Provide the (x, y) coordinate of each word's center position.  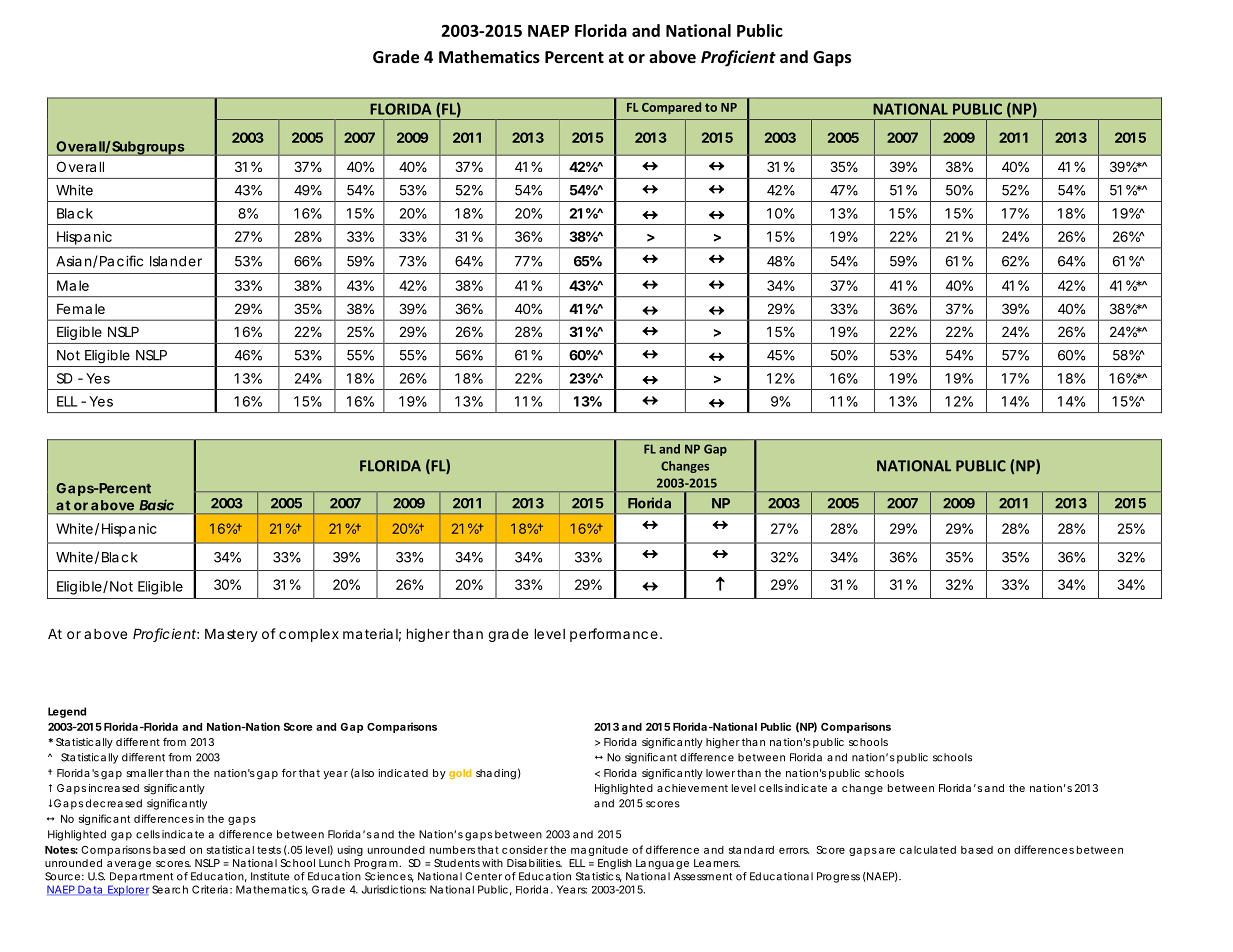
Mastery (231, 635)
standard (751, 850)
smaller (145, 773)
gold (460, 774)
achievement (692, 788)
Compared (671, 108)
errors (794, 851)
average (129, 865)
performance (615, 635)
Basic (156, 505)
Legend (67, 712)
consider (525, 849)
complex (309, 635)
